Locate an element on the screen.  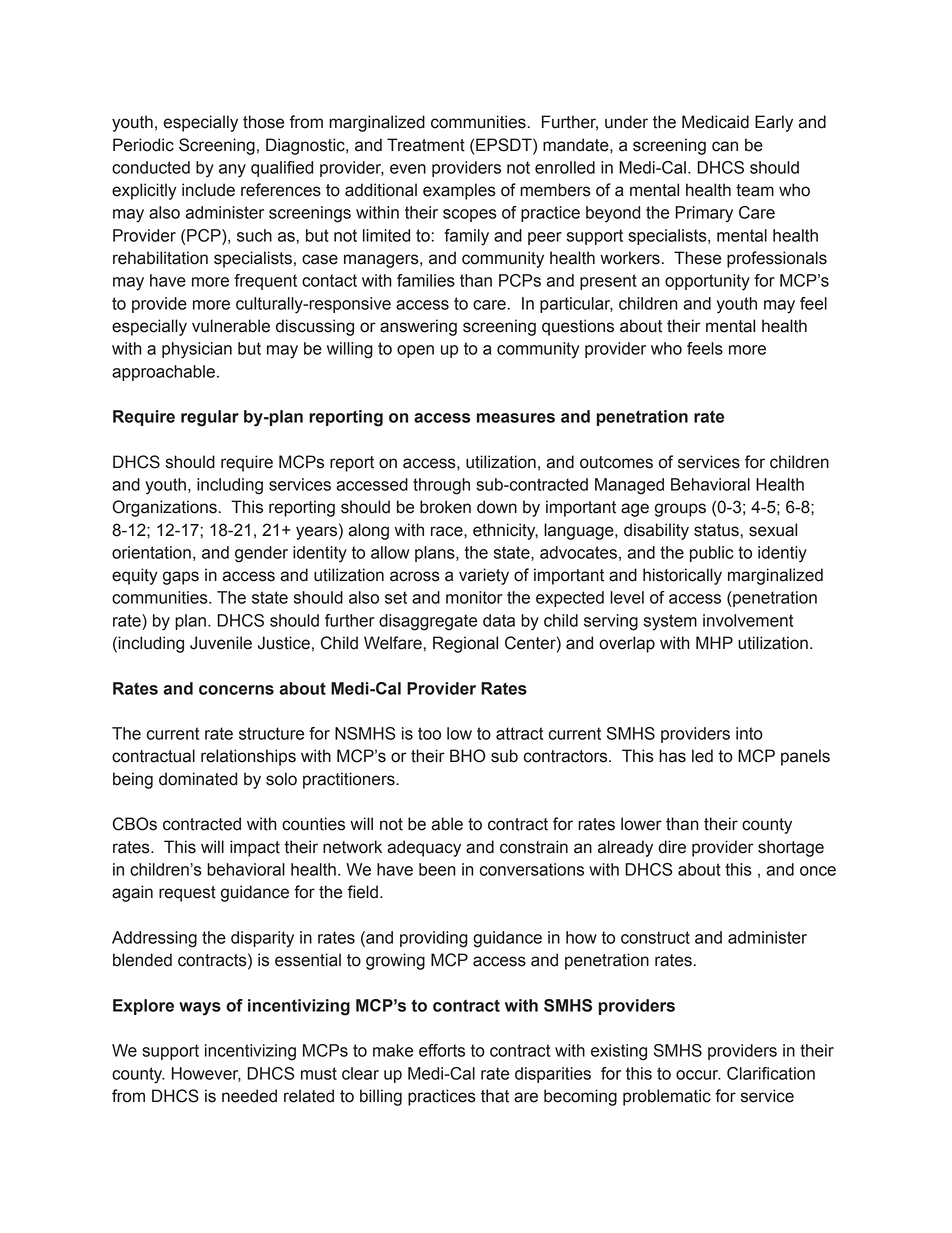
Juvenile is located at coordinates (221, 643).
